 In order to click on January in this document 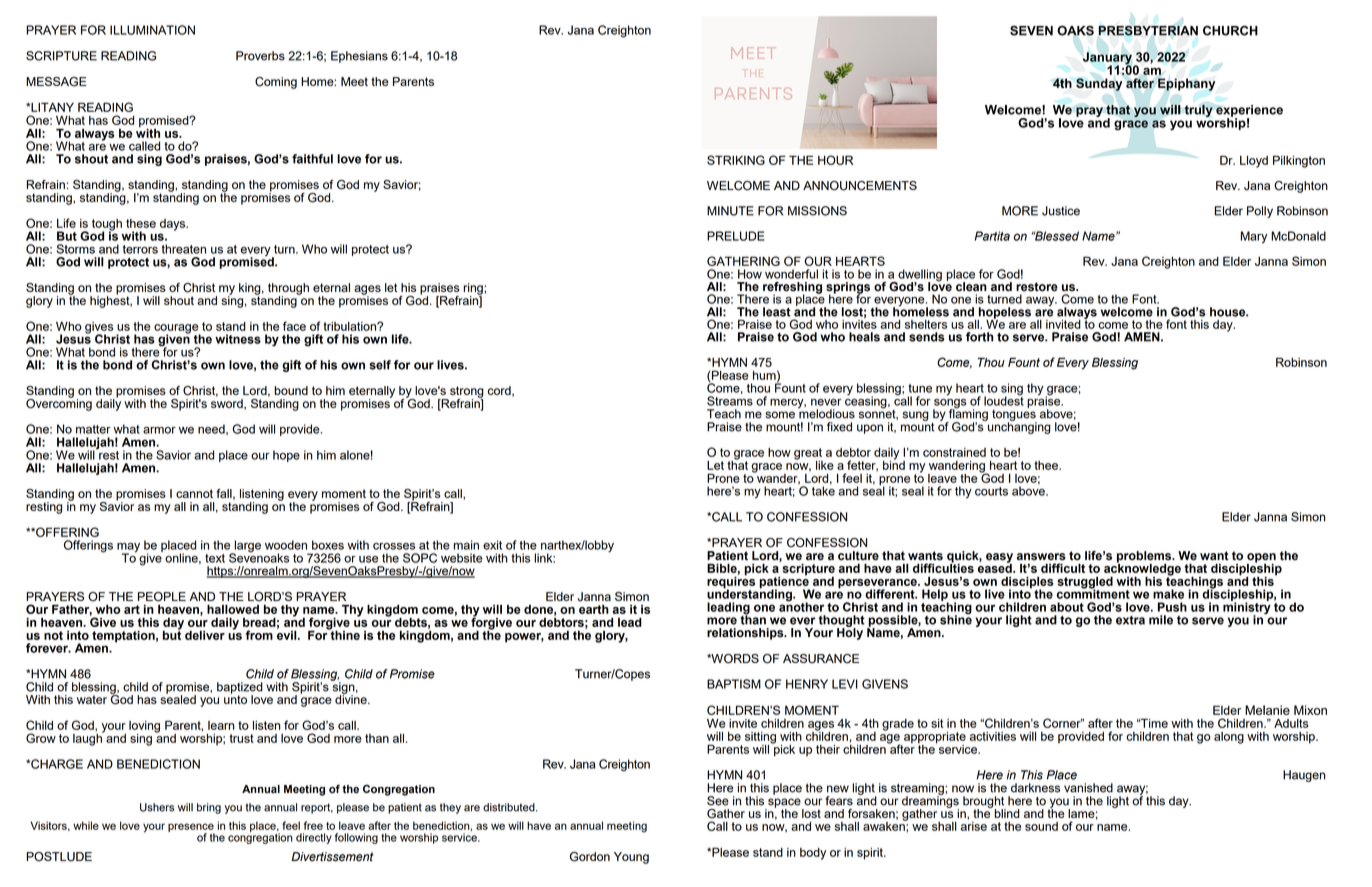, I will do `click(1108, 59)`.
